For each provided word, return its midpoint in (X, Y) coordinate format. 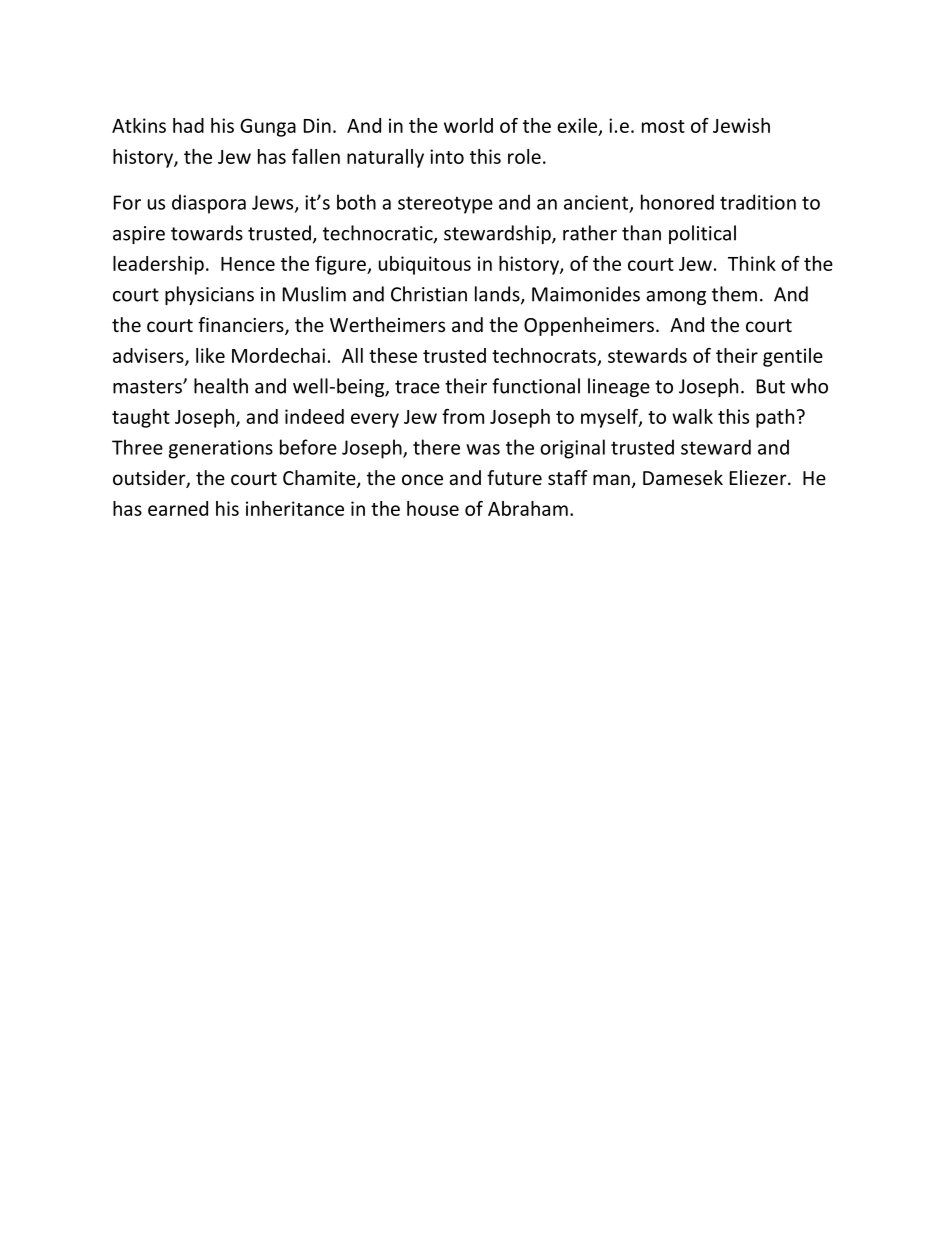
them (734, 294)
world (468, 125)
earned (178, 508)
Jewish (741, 125)
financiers (242, 326)
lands (498, 295)
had (188, 125)
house (433, 508)
